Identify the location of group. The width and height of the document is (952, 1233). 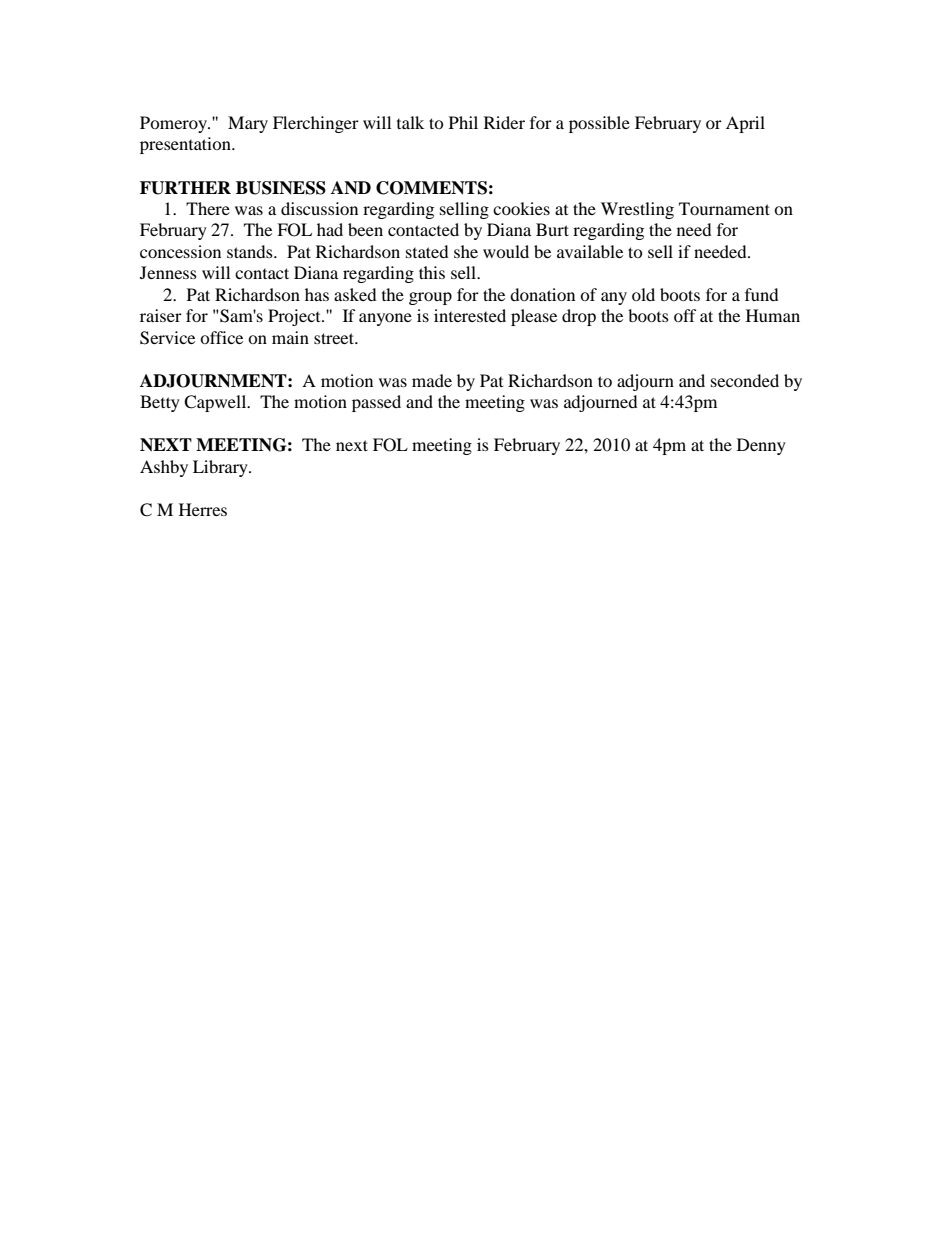
(430, 298).
